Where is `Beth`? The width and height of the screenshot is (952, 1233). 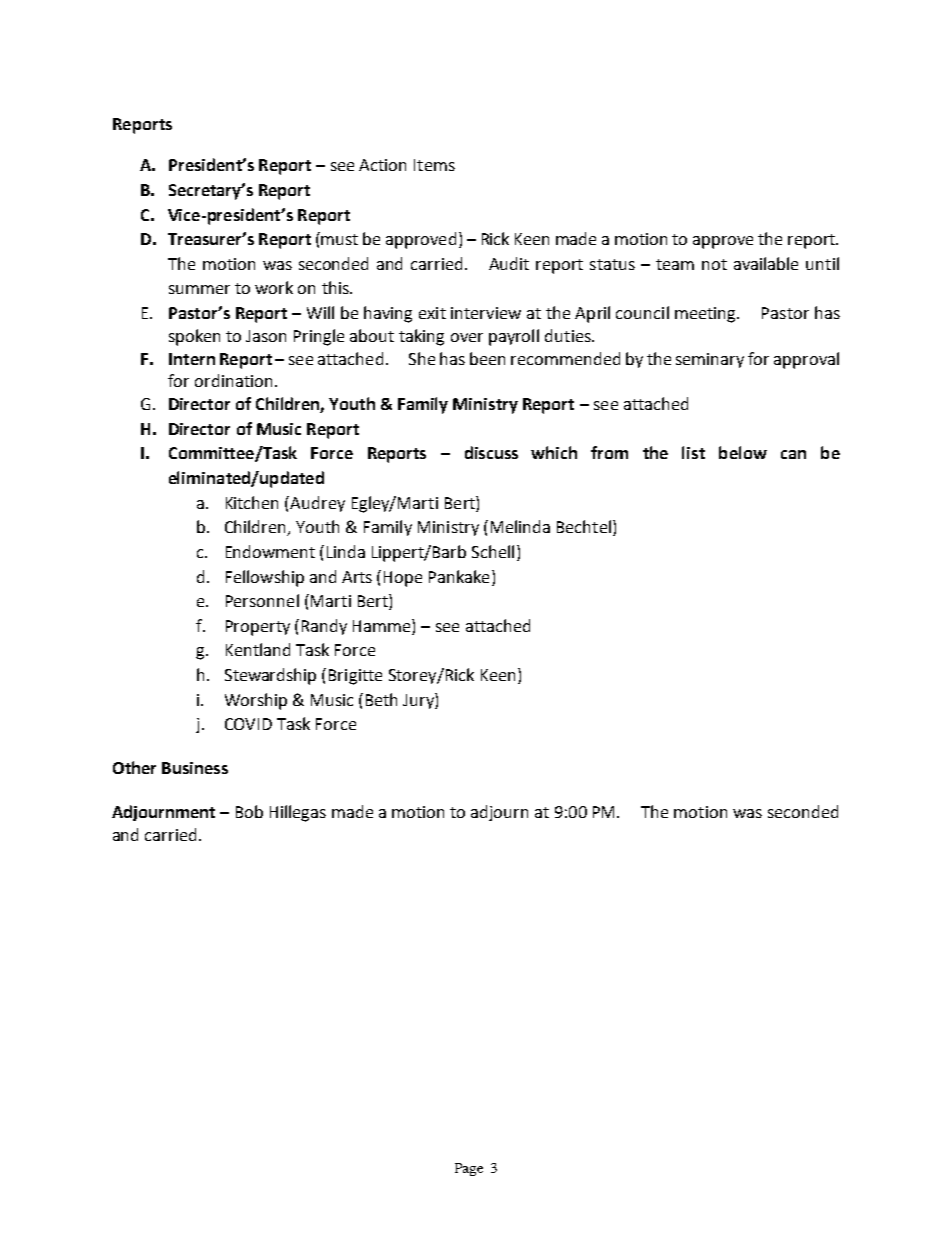 Beth is located at coordinates (381, 699).
